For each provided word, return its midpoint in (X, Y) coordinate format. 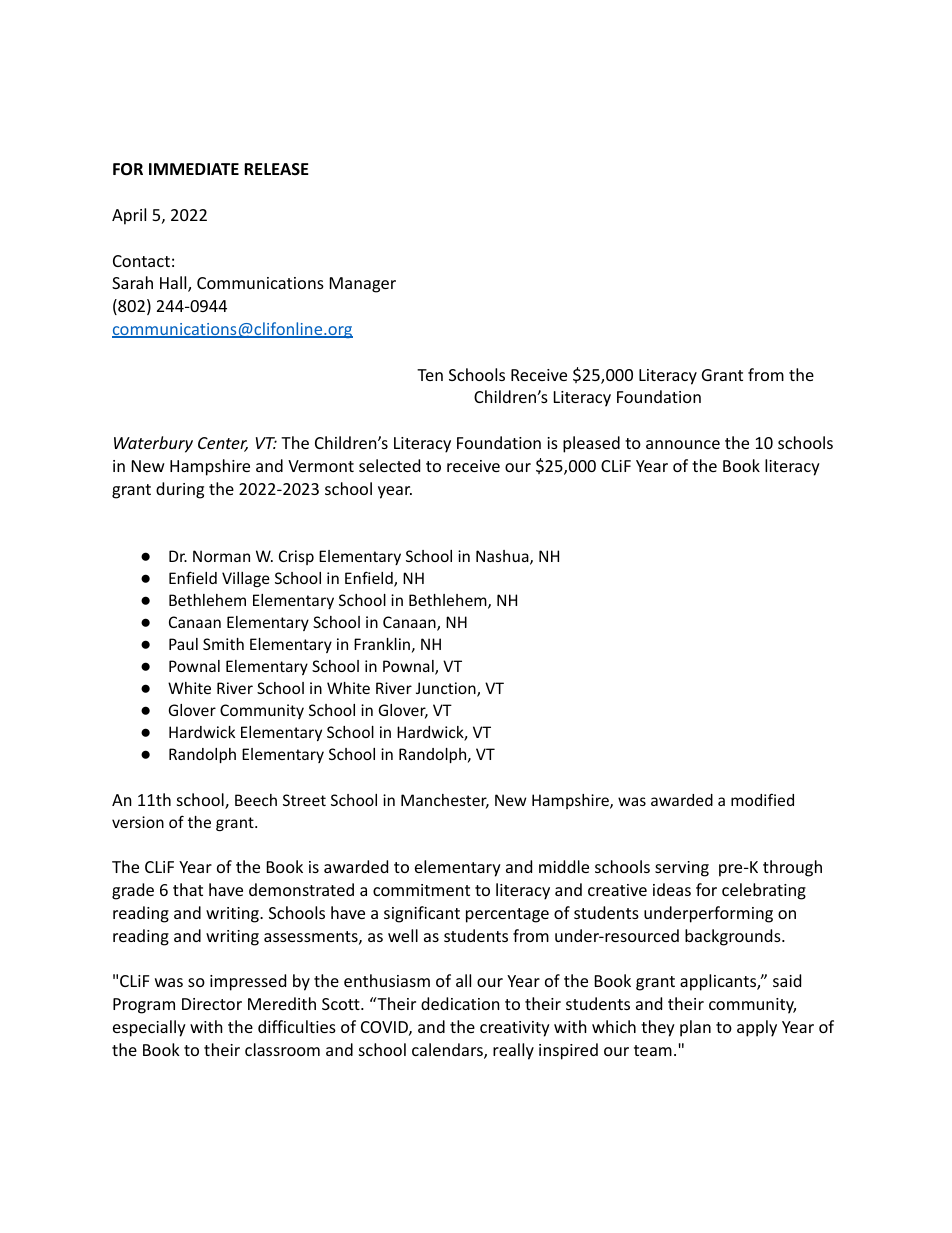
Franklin (382, 644)
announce (683, 444)
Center (223, 444)
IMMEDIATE (194, 169)
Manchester (445, 801)
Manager (363, 285)
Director (212, 1004)
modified (762, 799)
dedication (460, 1003)
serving (682, 869)
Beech (256, 800)
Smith (223, 644)
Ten (430, 375)
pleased (591, 444)
